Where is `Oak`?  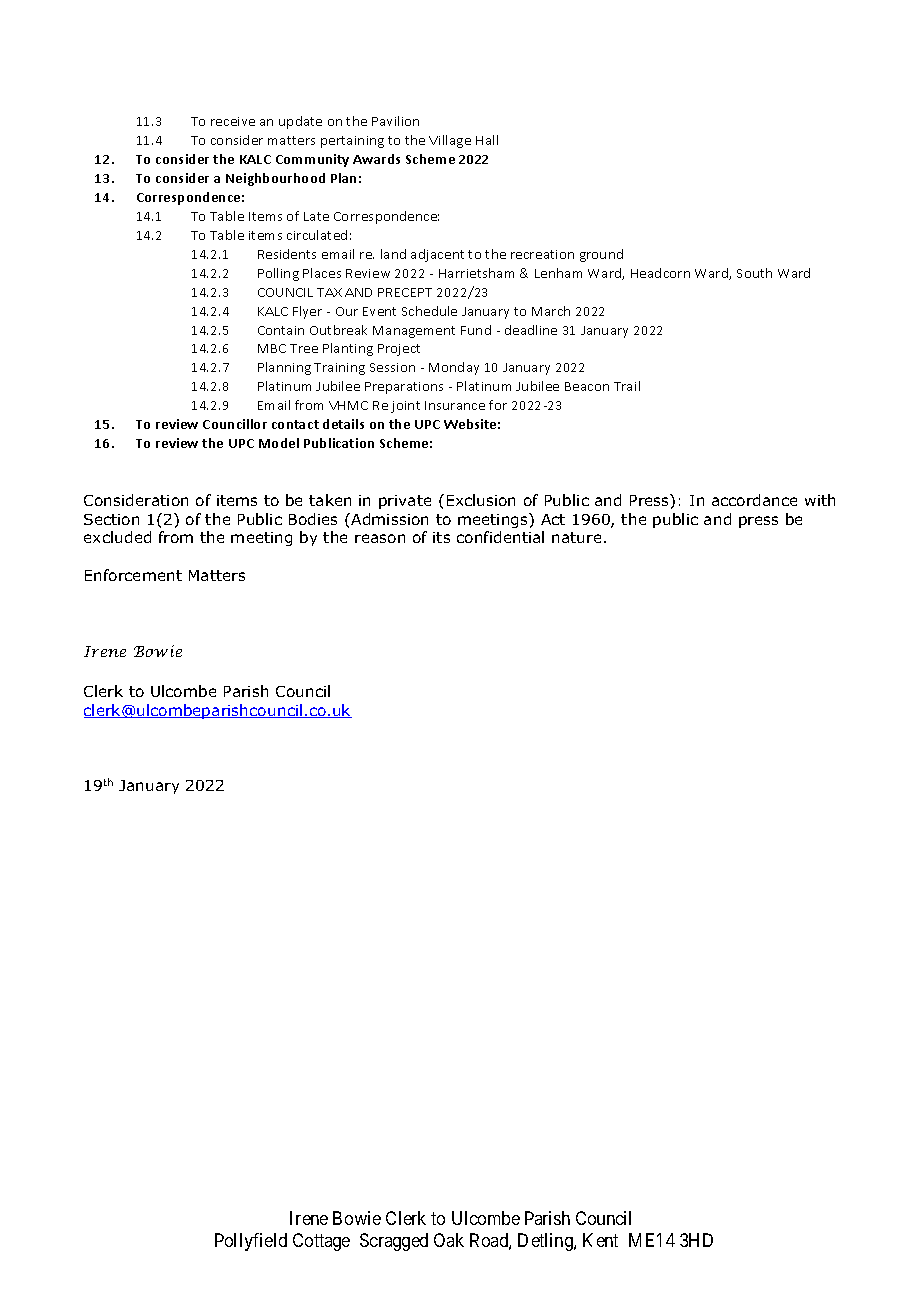
Oak is located at coordinates (449, 1240).
